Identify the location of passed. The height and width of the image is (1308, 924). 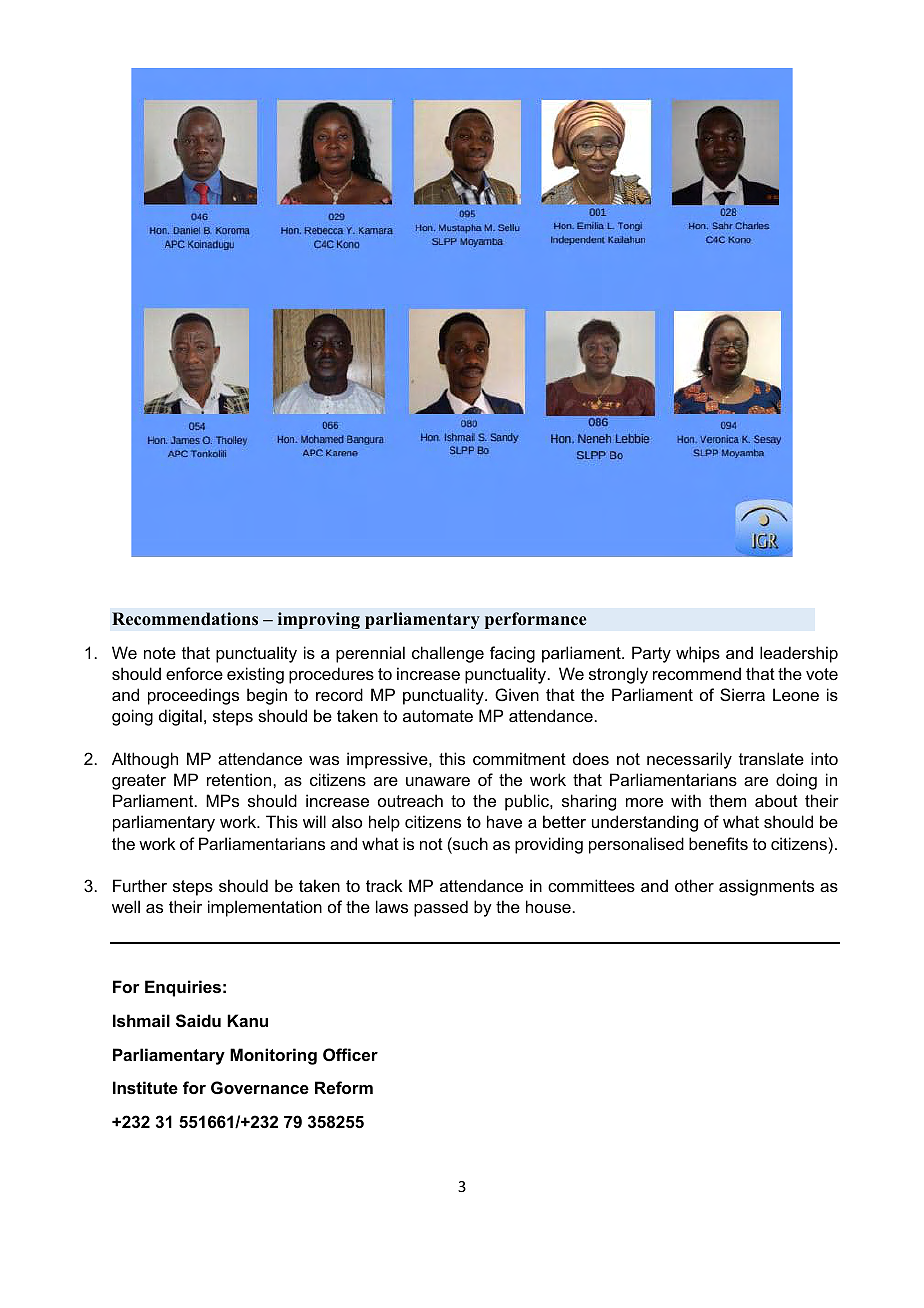
(441, 908).
